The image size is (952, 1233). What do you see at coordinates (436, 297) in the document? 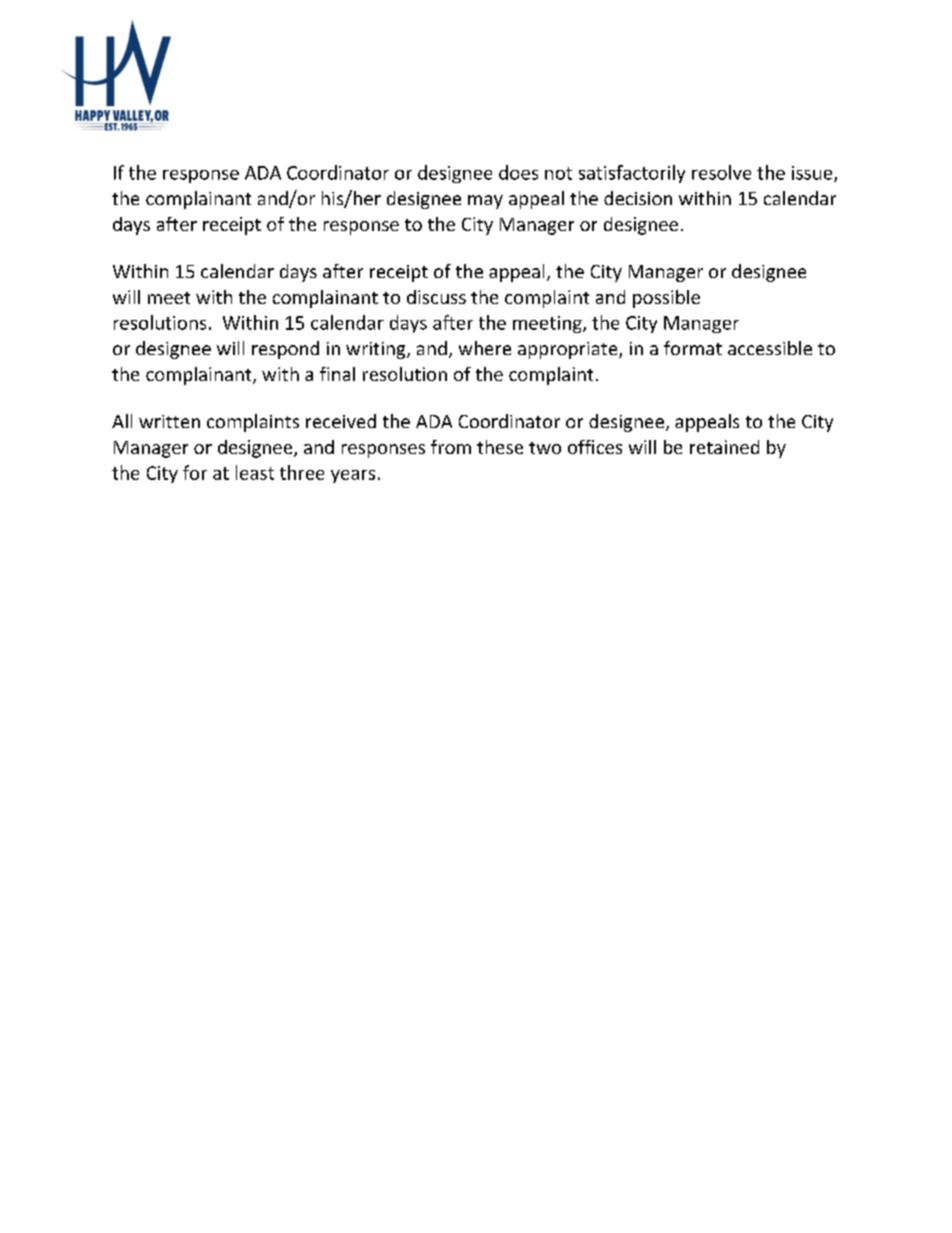
I see `discuss` at bounding box center [436, 297].
